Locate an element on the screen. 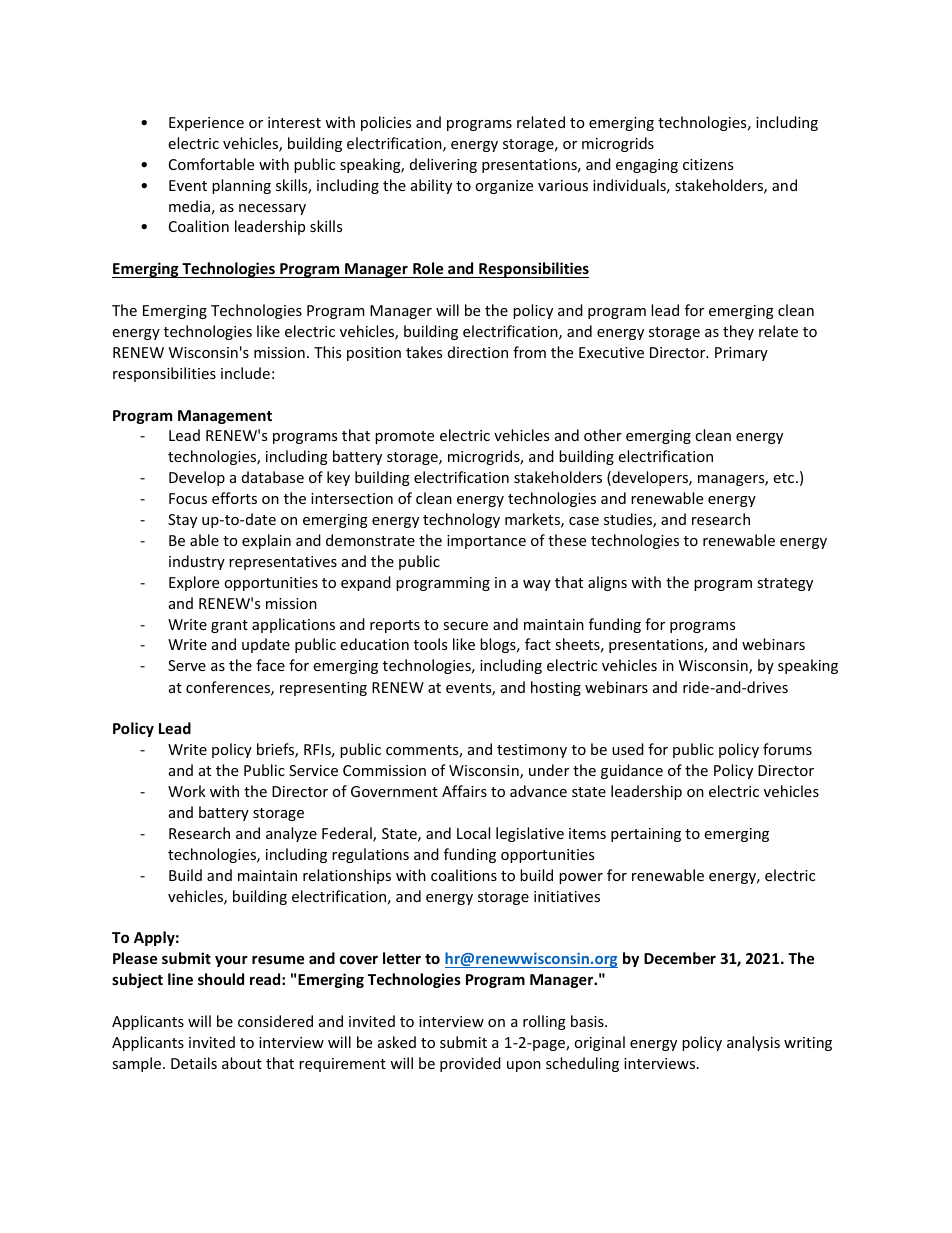 The height and width of the screenshot is (1233, 952). Explore is located at coordinates (194, 583).
